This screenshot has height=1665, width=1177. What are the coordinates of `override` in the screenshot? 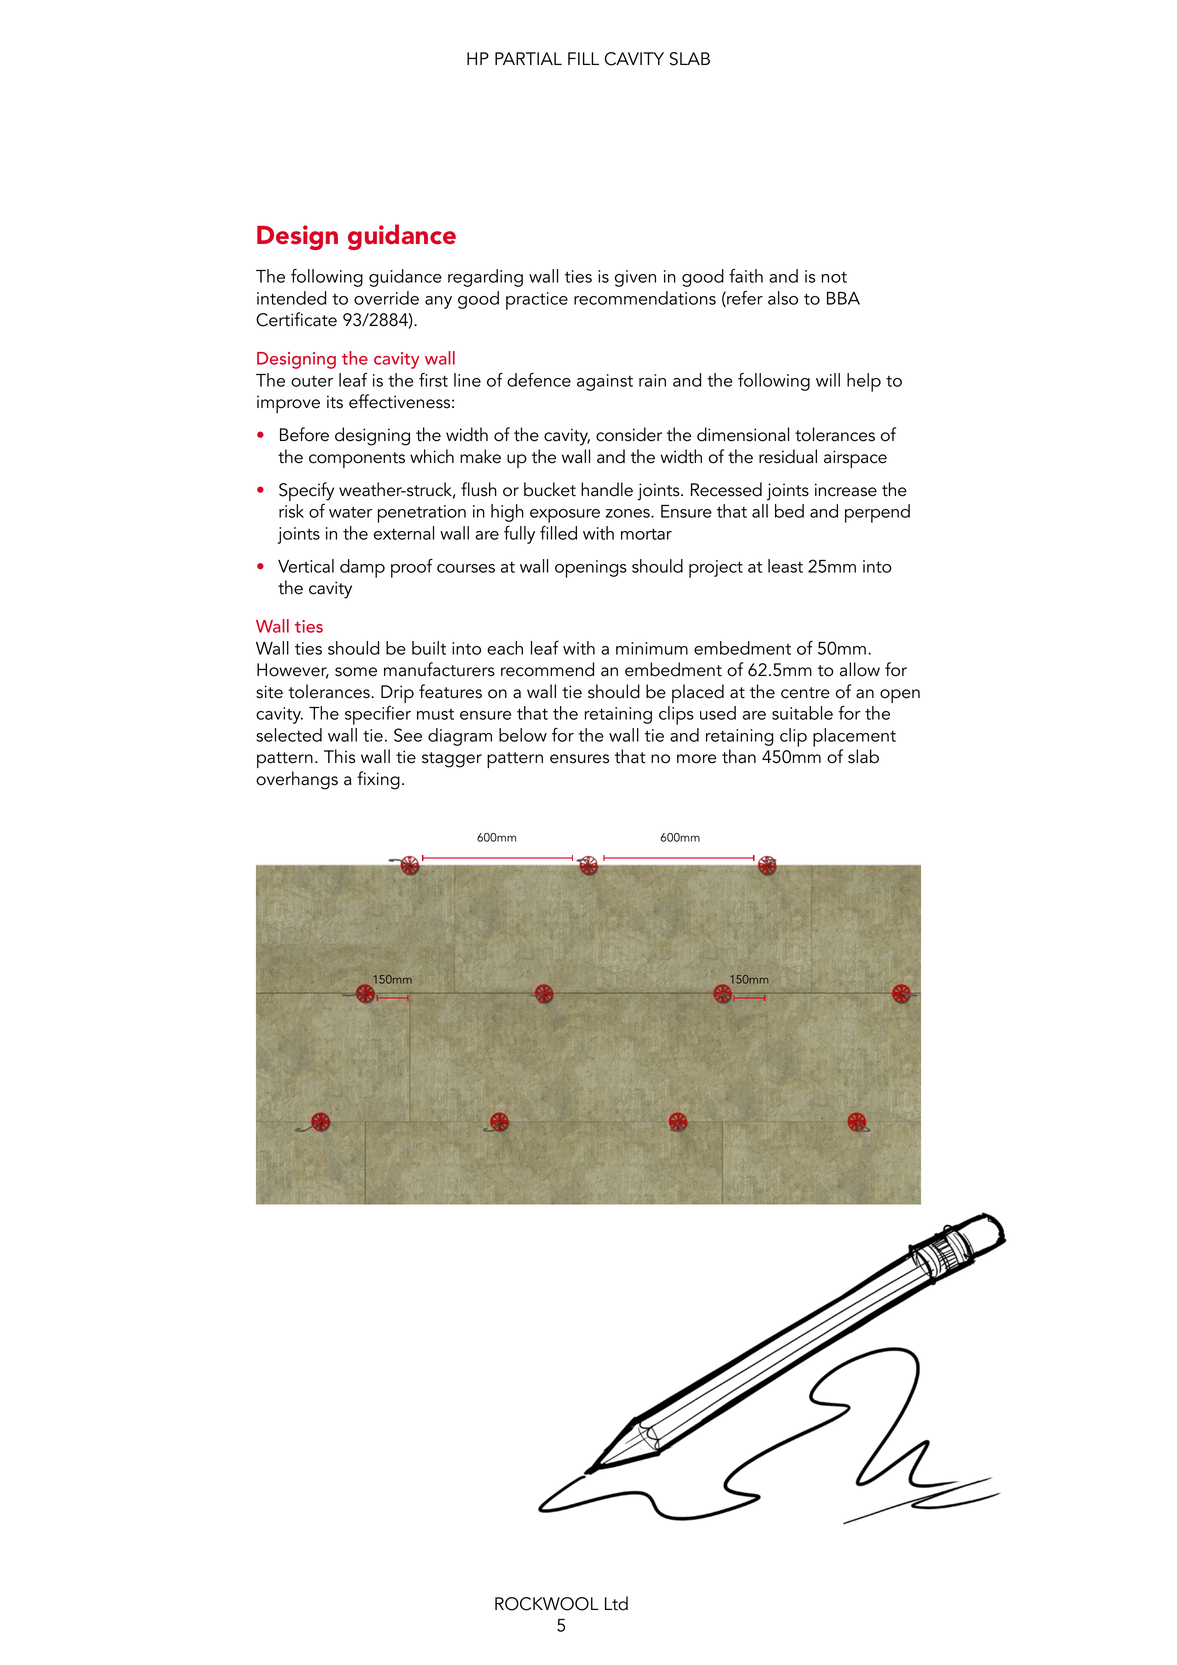 It's located at (386, 298).
